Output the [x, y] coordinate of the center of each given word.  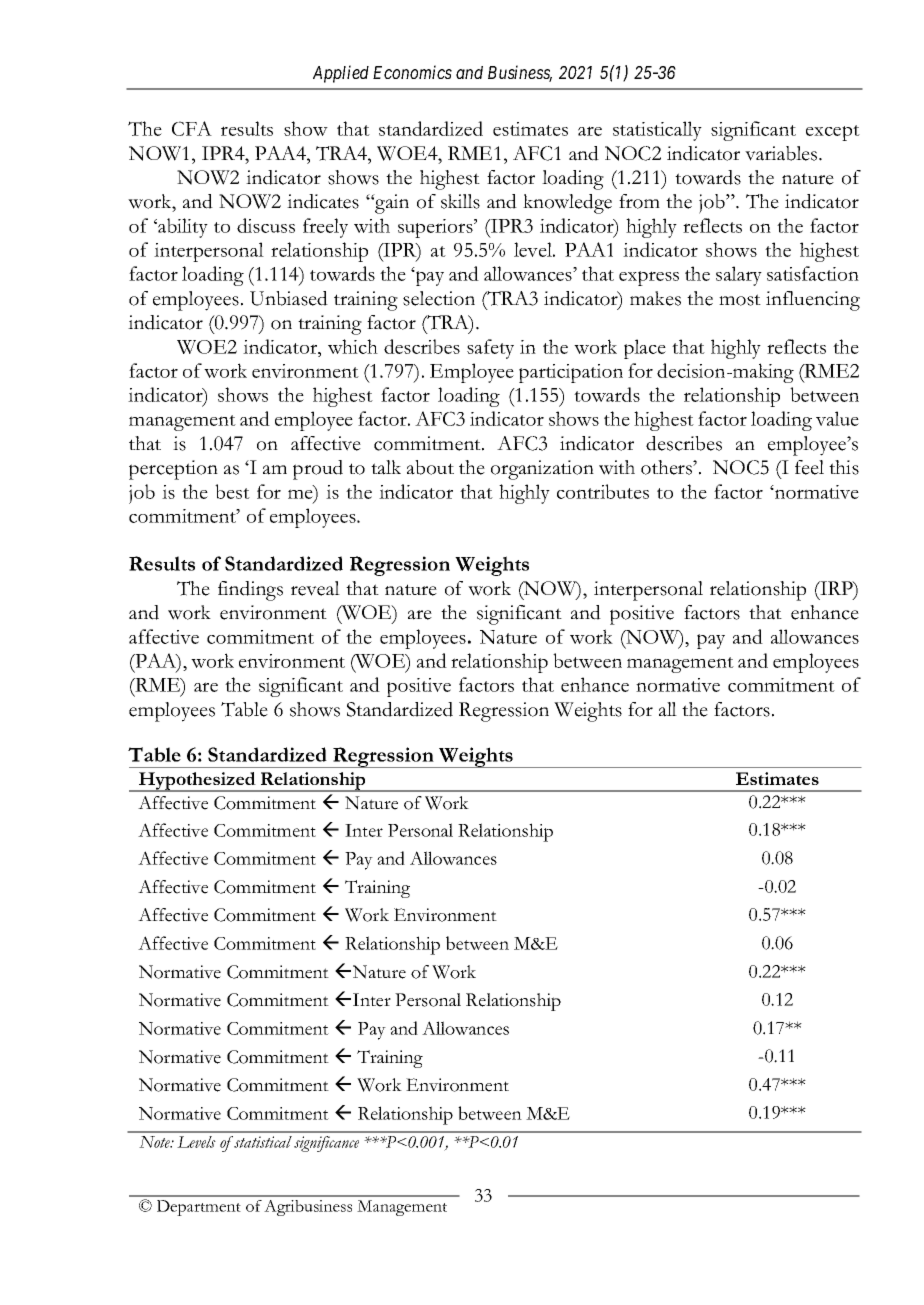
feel [809, 467]
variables [782, 153]
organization [542, 470]
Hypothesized [197, 782]
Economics [412, 72]
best [232, 491]
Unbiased [289, 298]
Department [199, 1208]
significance [326, 1144]
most [740, 300]
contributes [603, 491]
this [844, 467]
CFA [192, 128]
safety [490, 349]
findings [250, 591]
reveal [315, 588]
